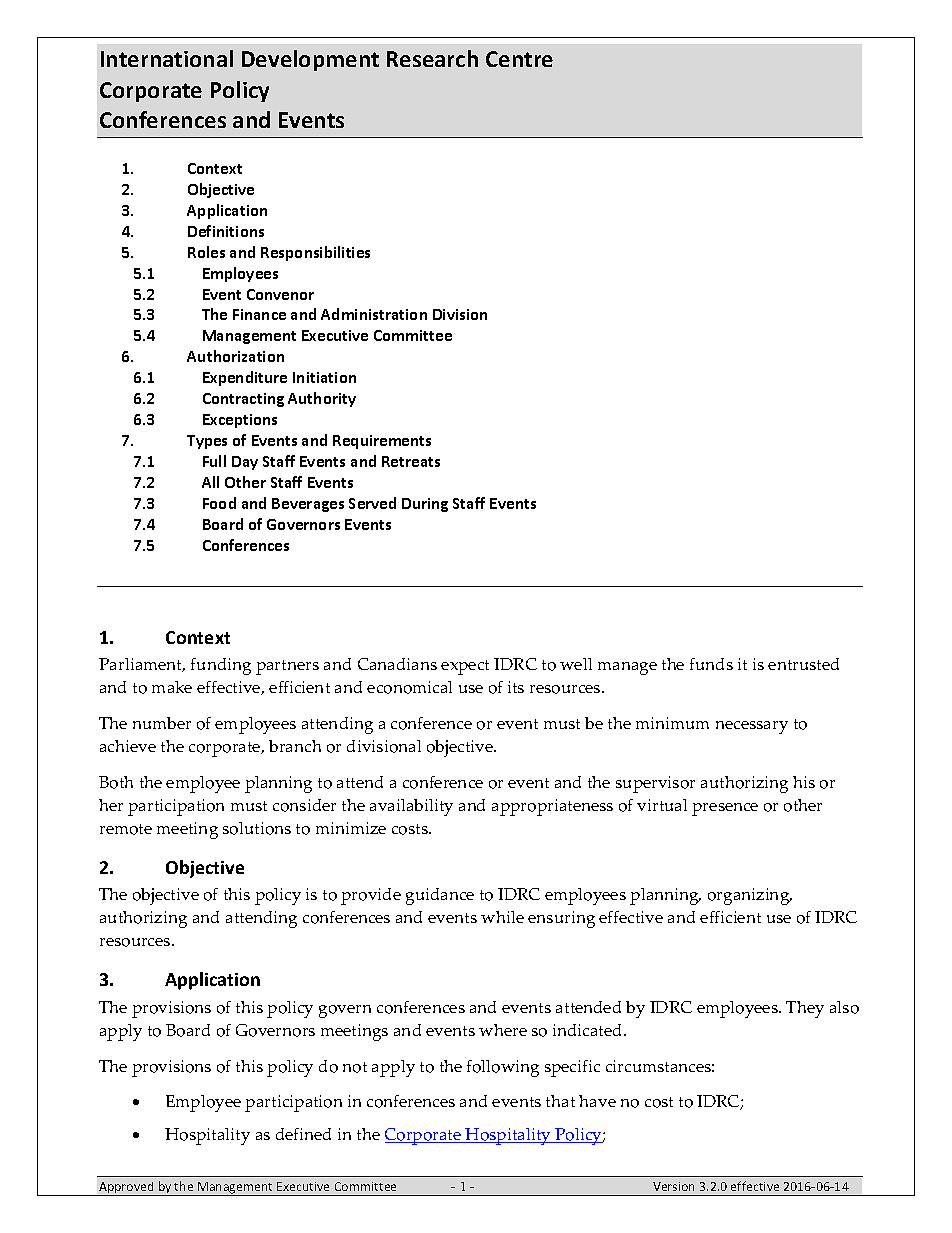 The height and width of the screenshot is (1233, 952). Describe the element at coordinates (711, 664) in the screenshot. I see `funds` at that location.
